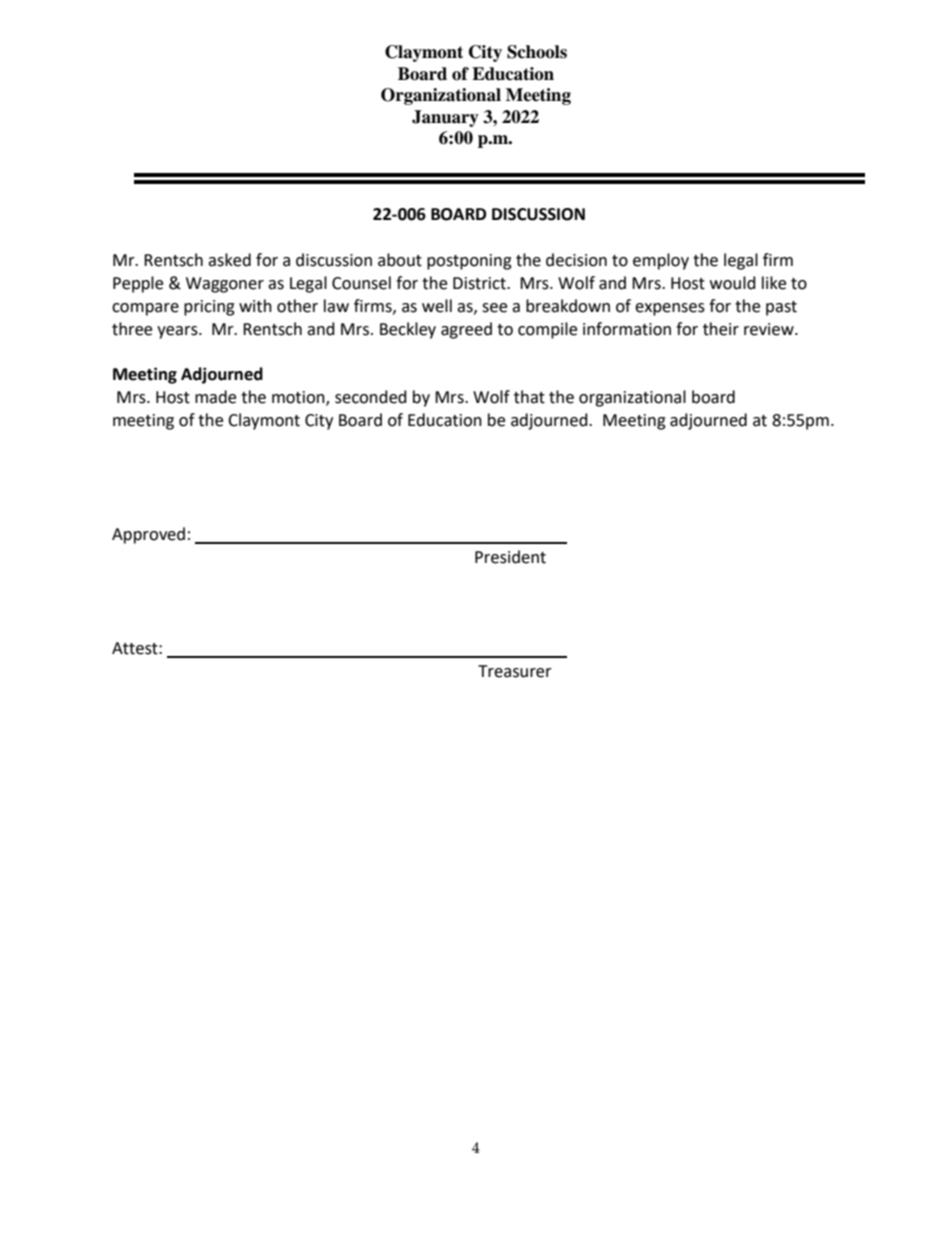 The image size is (952, 1233). I want to click on President, so click(510, 557).
